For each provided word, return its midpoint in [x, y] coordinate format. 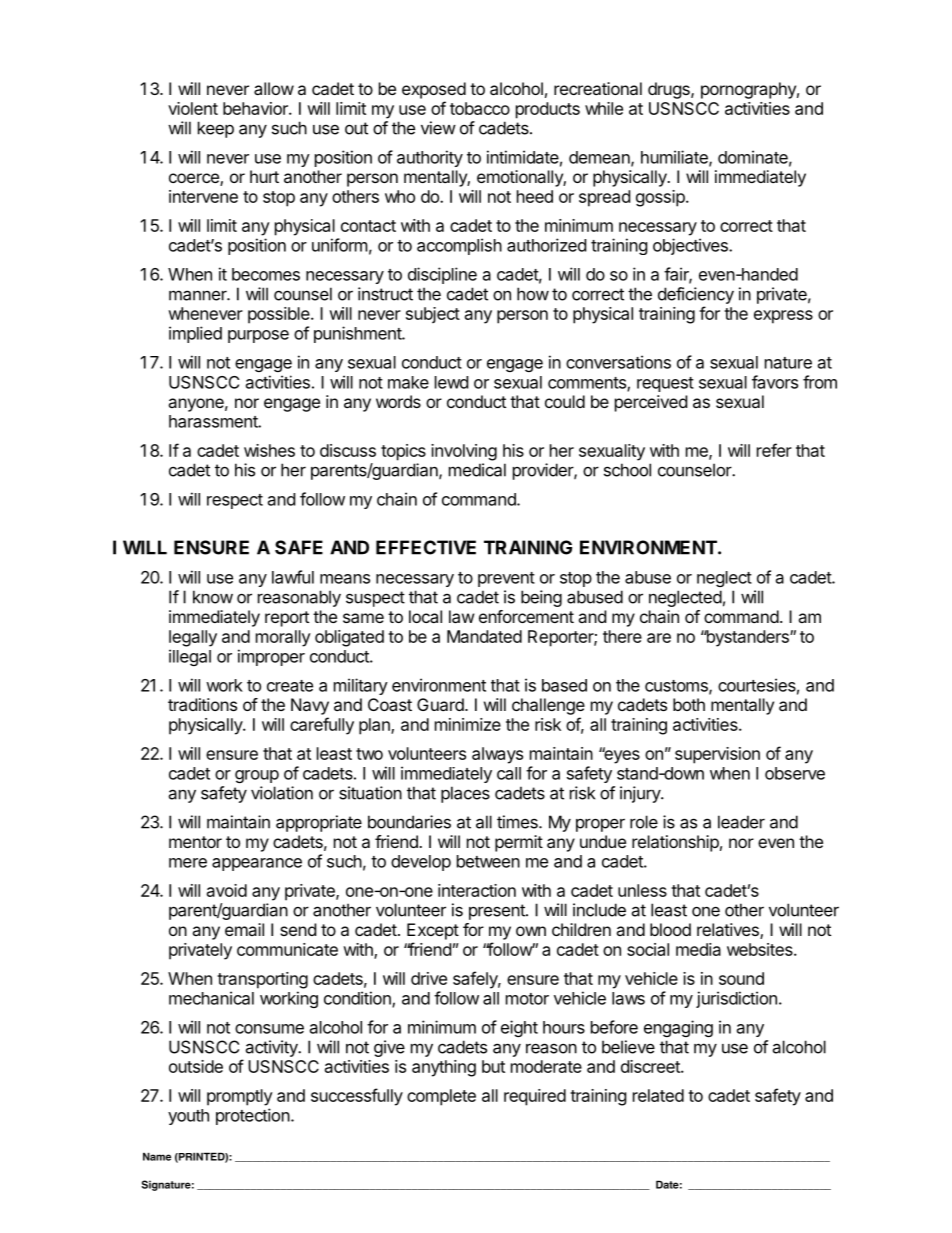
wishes [269, 450]
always [497, 755]
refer [774, 450]
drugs [670, 90]
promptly [240, 1097]
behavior [256, 108]
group [257, 776]
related [658, 1095]
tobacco [480, 108]
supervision [717, 755]
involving [464, 452]
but [493, 1066]
